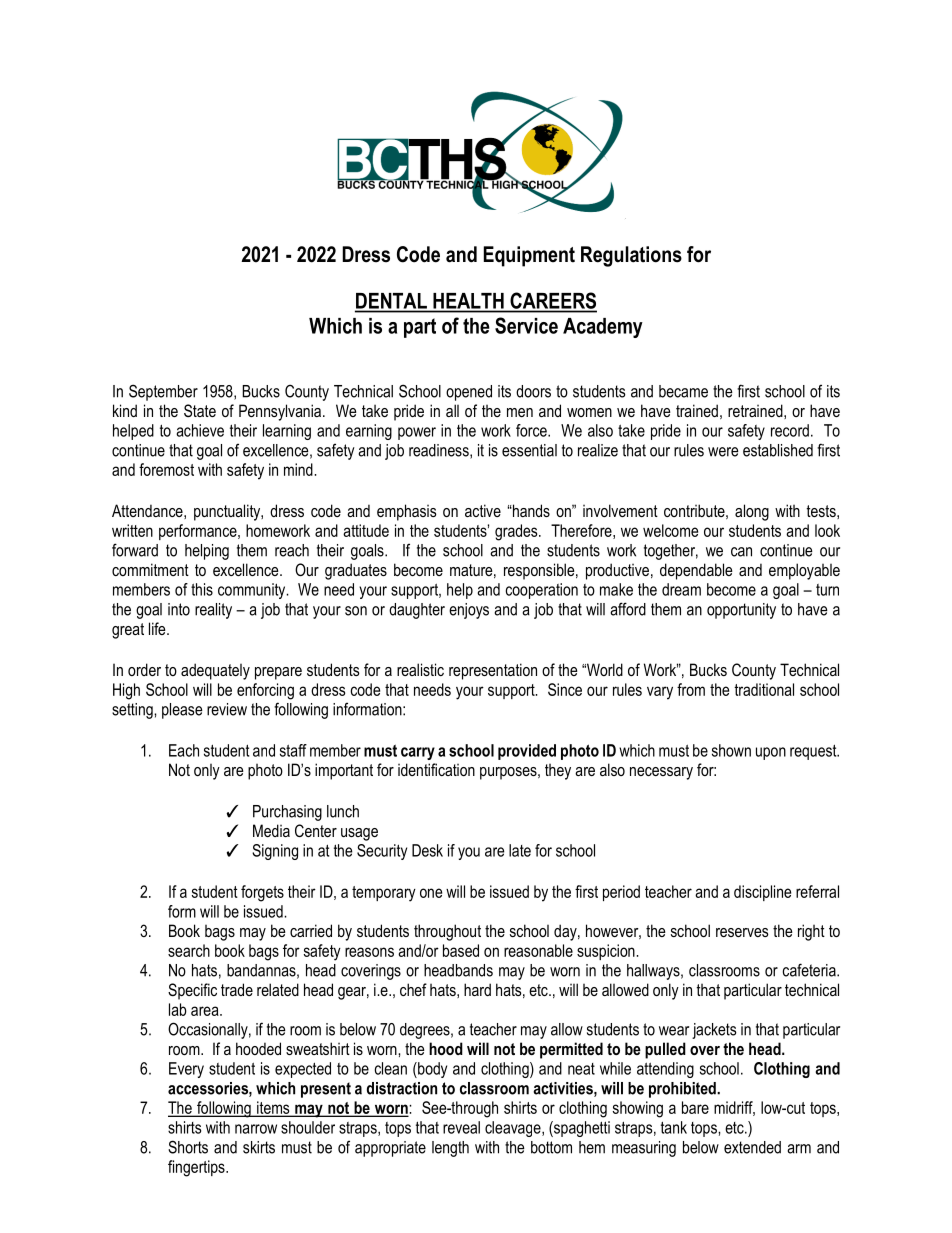 The image size is (952, 1233). I want to click on this, so click(202, 589).
